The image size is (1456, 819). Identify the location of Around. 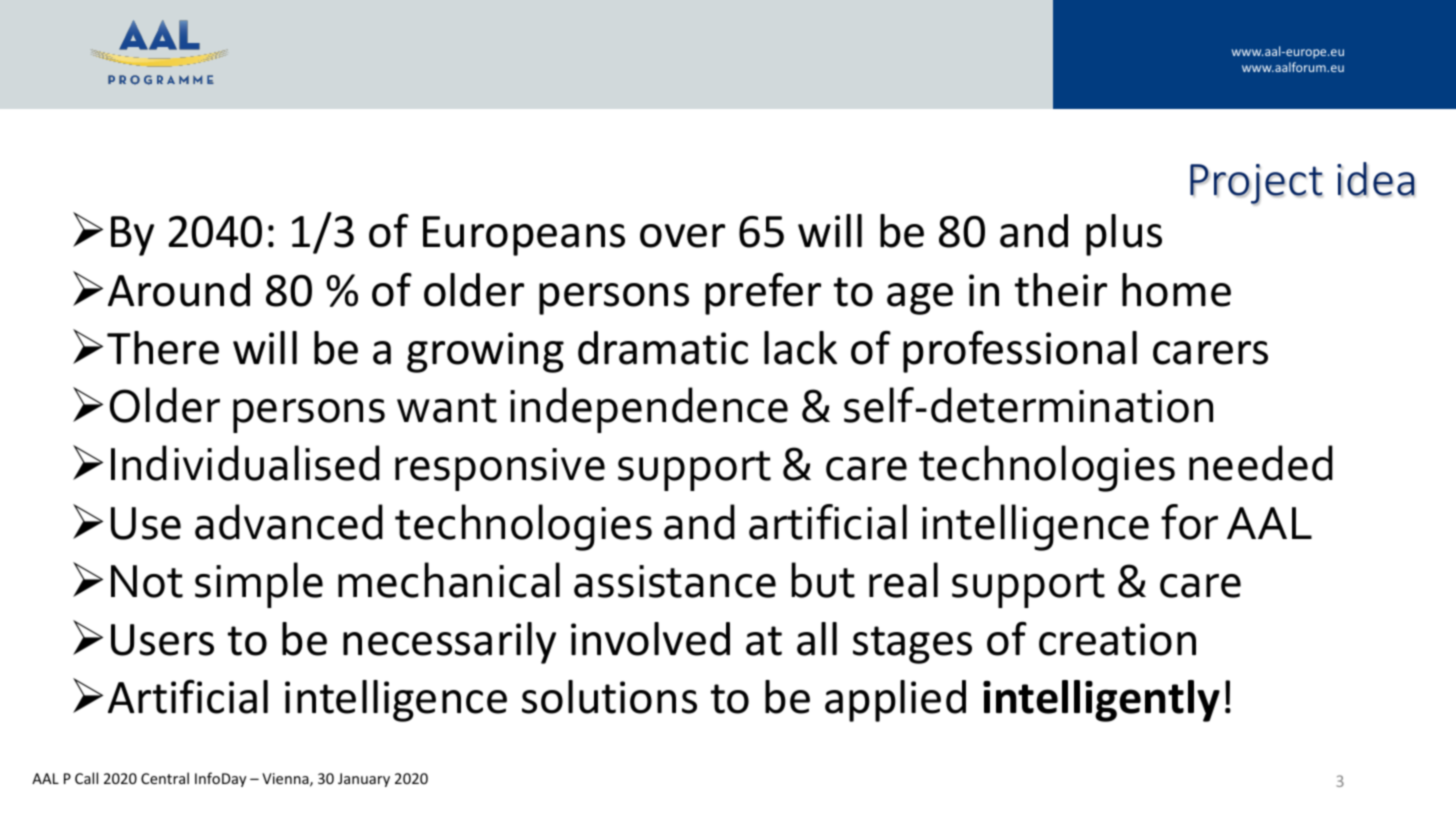
(179, 290).
